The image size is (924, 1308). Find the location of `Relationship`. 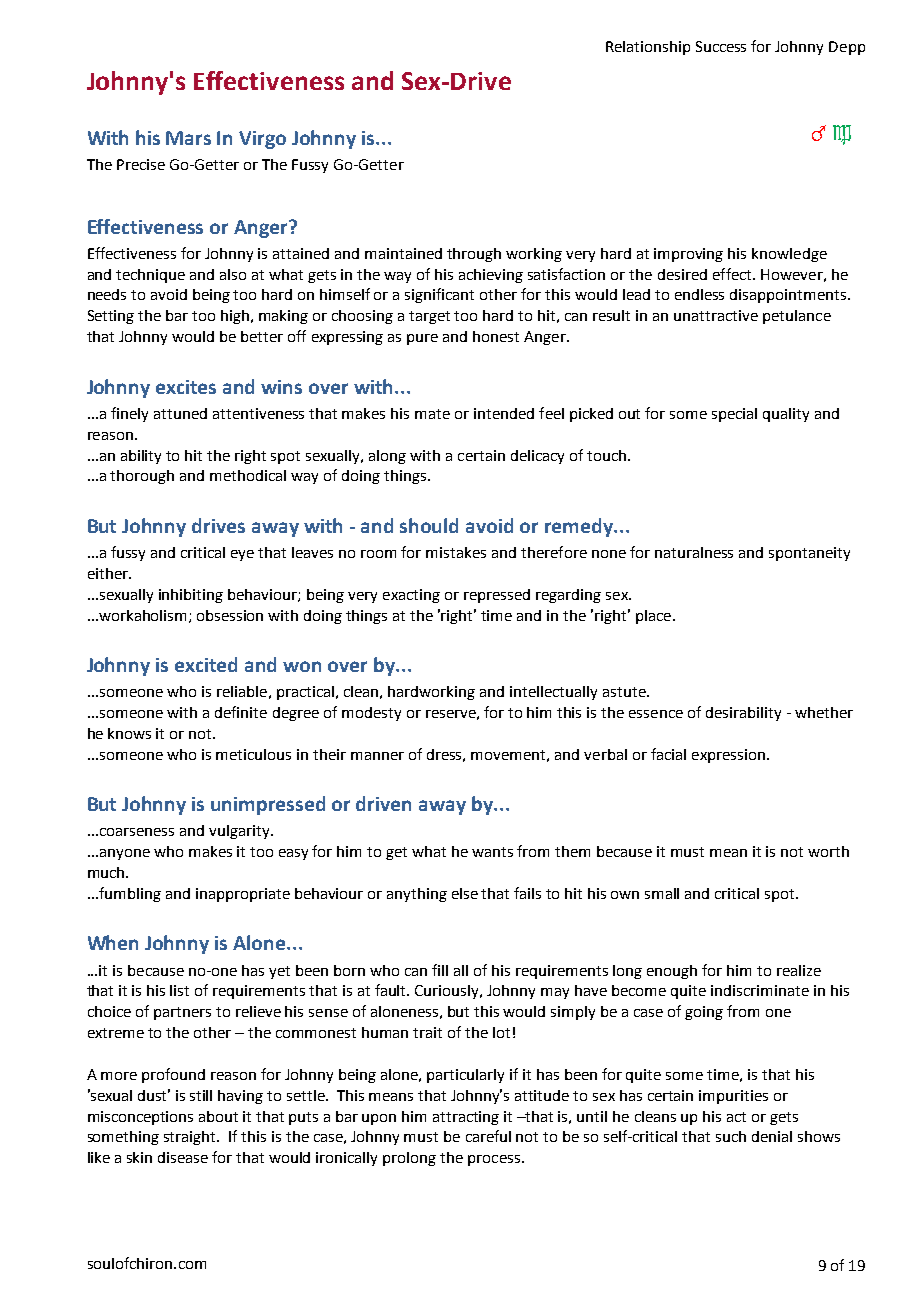

Relationship is located at coordinates (648, 48).
